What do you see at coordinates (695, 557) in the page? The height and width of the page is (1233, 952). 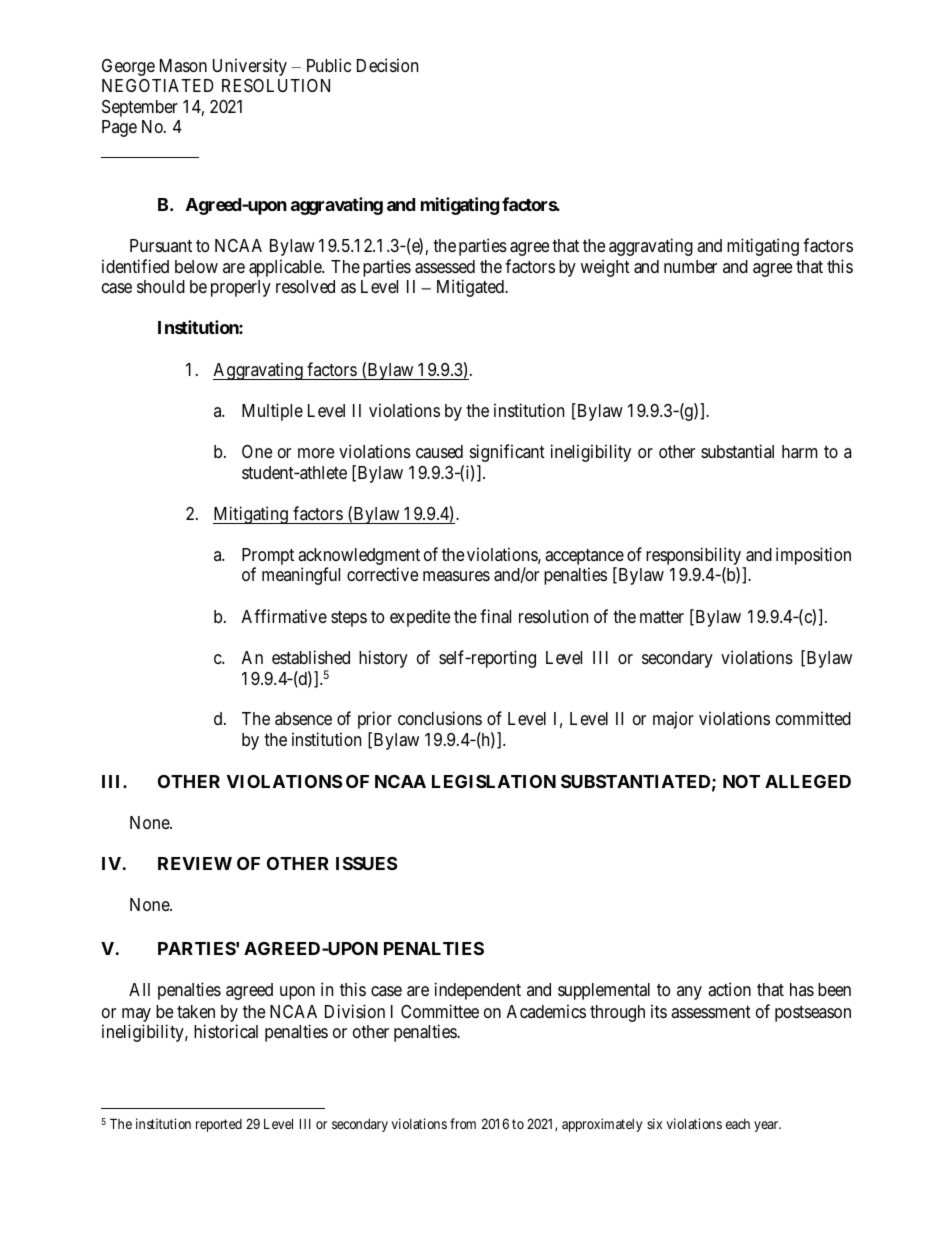 I see `responsibility` at bounding box center [695, 557].
